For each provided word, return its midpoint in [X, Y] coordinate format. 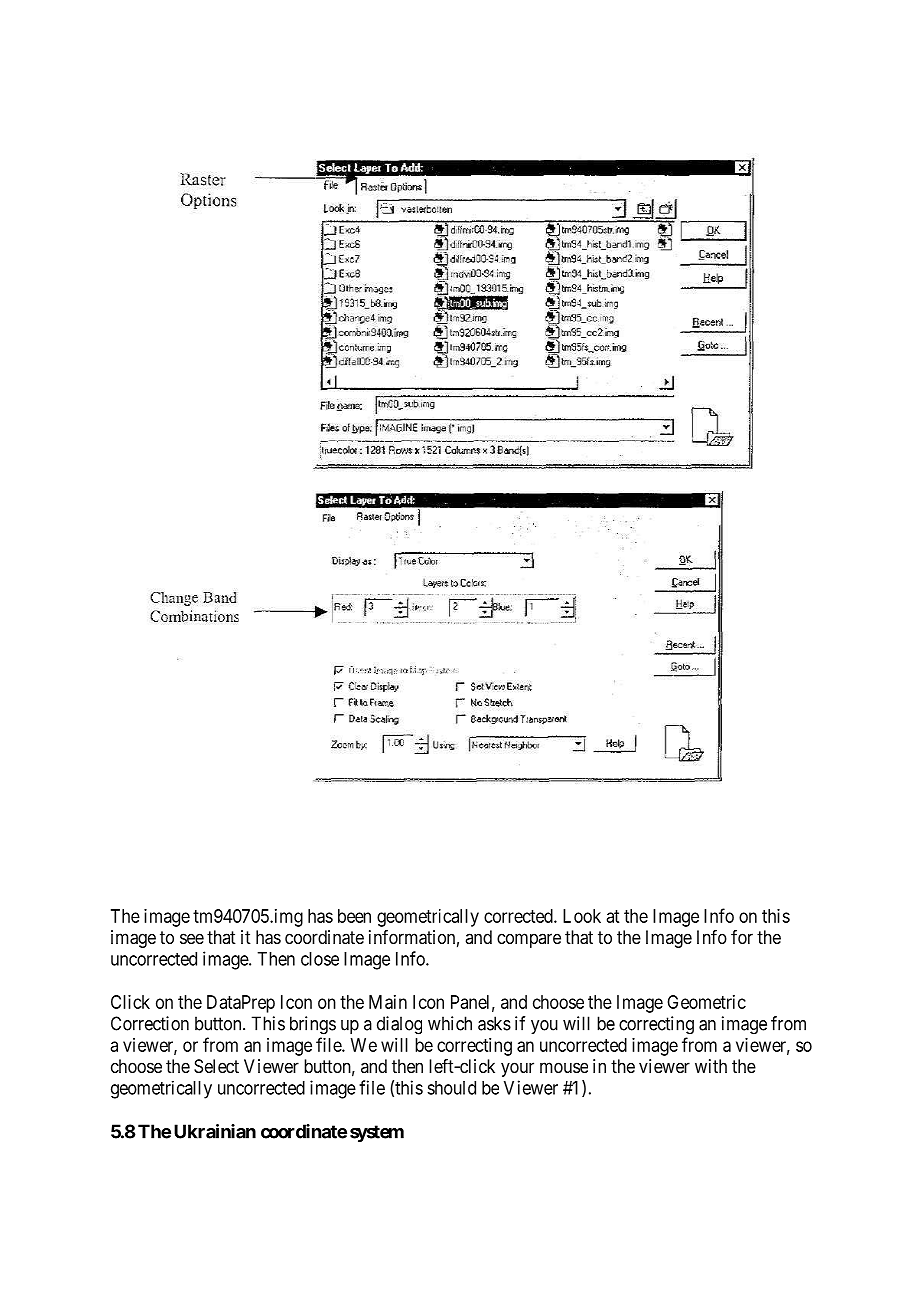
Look [582, 916]
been [354, 916]
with [711, 1066]
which [450, 1023]
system [377, 1133]
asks [494, 1023]
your [517, 1069]
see [192, 938]
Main [388, 1002]
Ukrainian [215, 1131]
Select [216, 1066]
